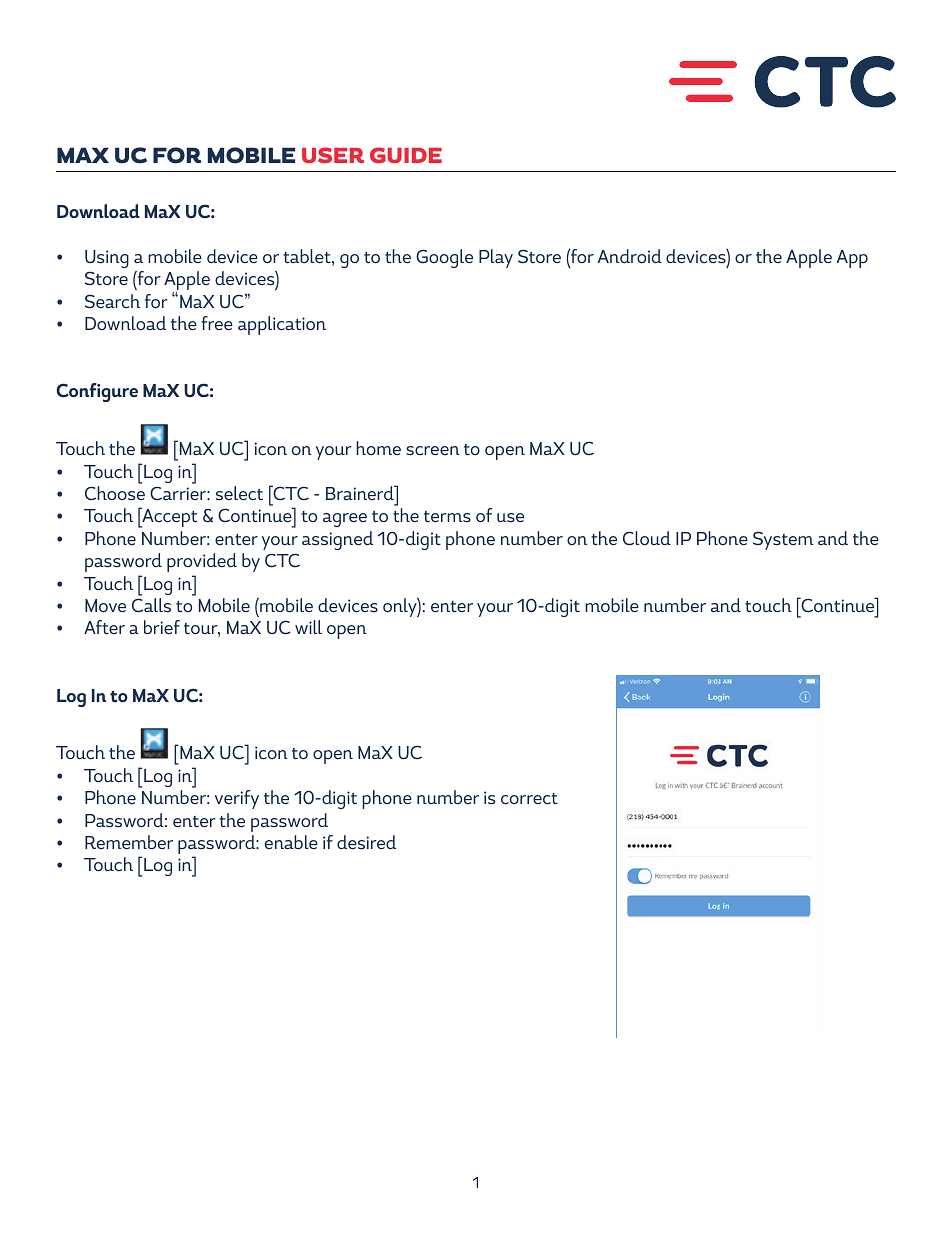 This screenshot has height=1233, width=952. What do you see at coordinates (239, 493) in the screenshot?
I see `select` at bounding box center [239, 493].
